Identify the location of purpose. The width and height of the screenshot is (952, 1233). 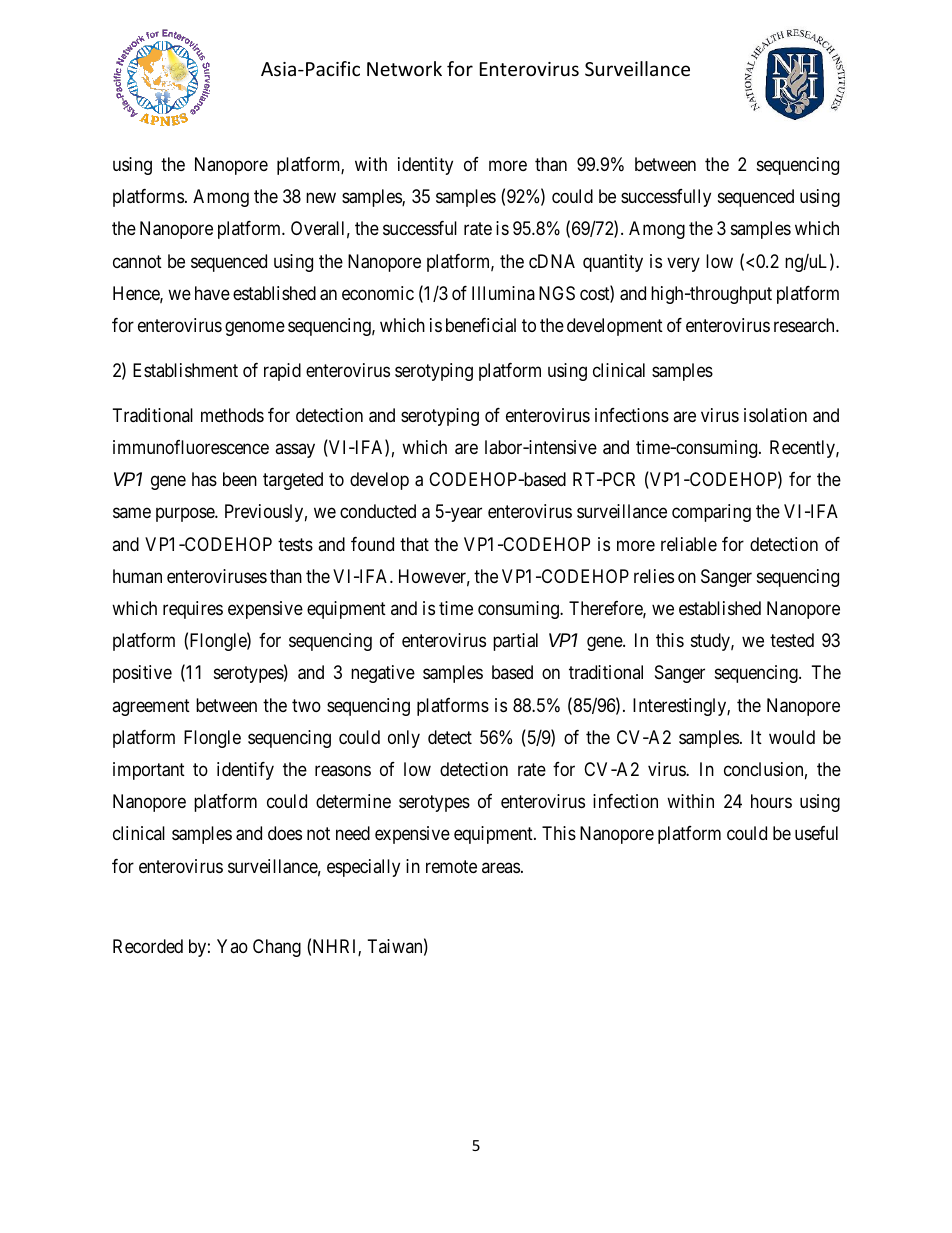
(186, 515).
